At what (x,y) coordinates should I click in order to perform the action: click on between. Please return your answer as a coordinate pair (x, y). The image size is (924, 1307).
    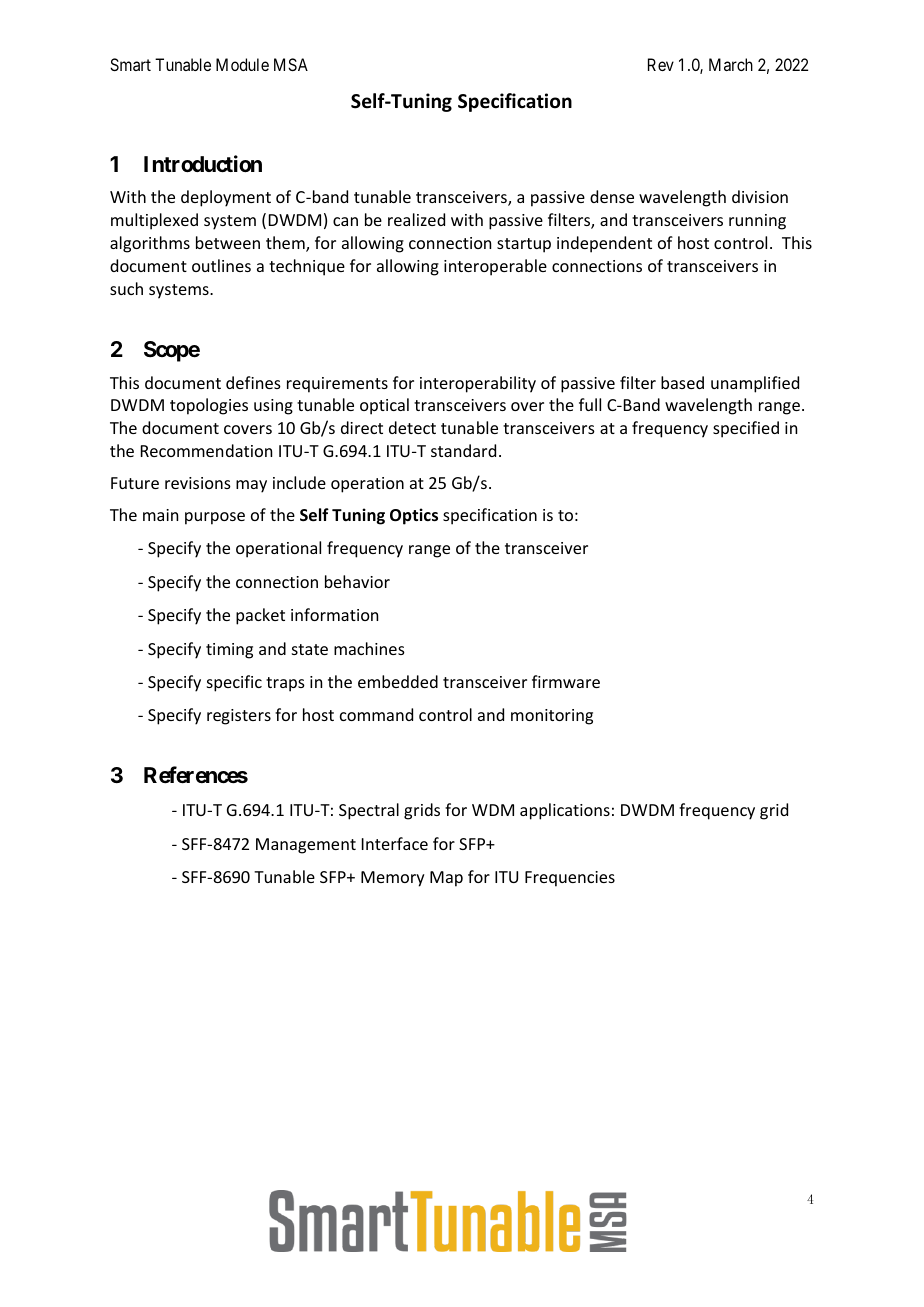
    Looking at the image, I should click on (228, 242).
